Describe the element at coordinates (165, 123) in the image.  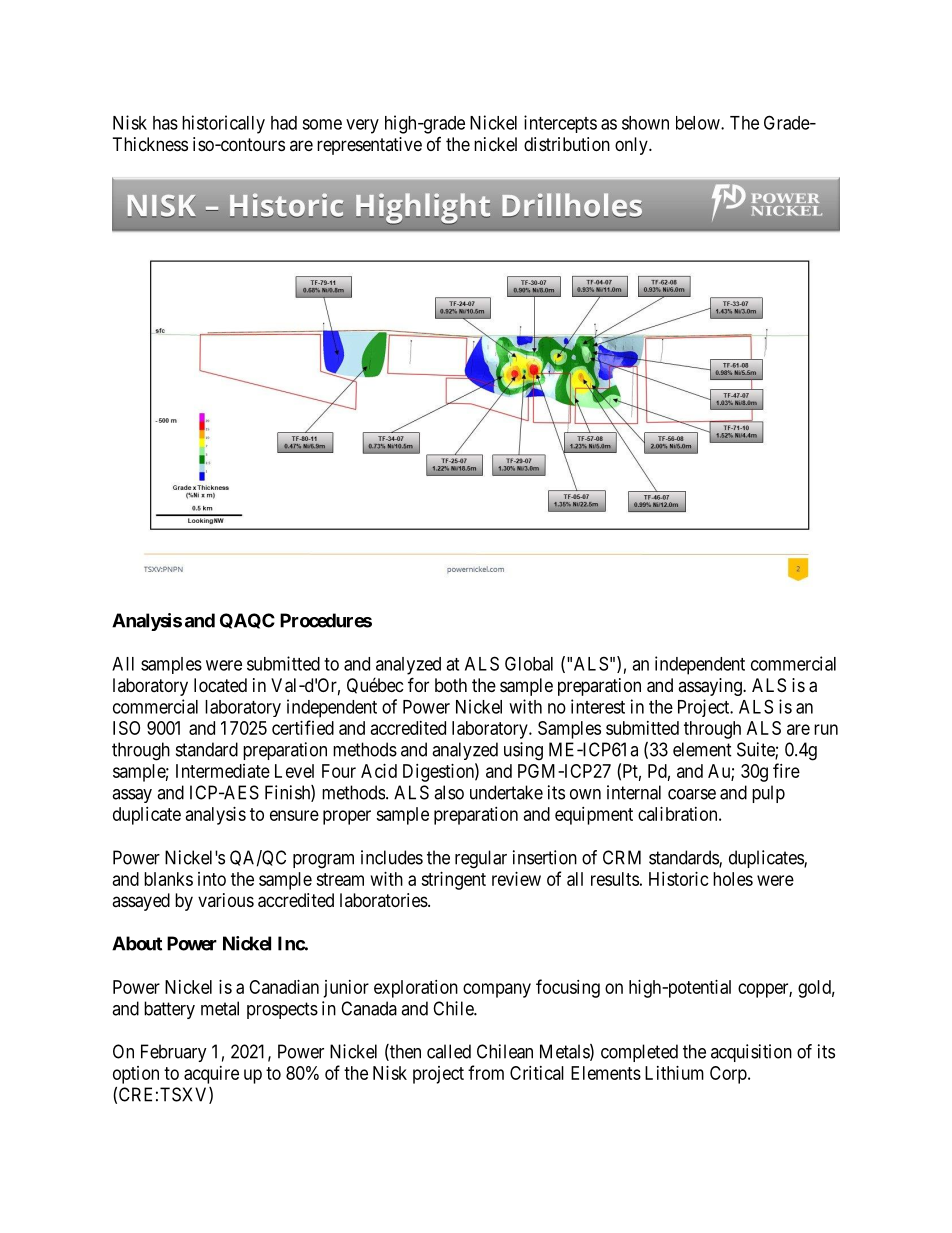
I see `has` at that location.
